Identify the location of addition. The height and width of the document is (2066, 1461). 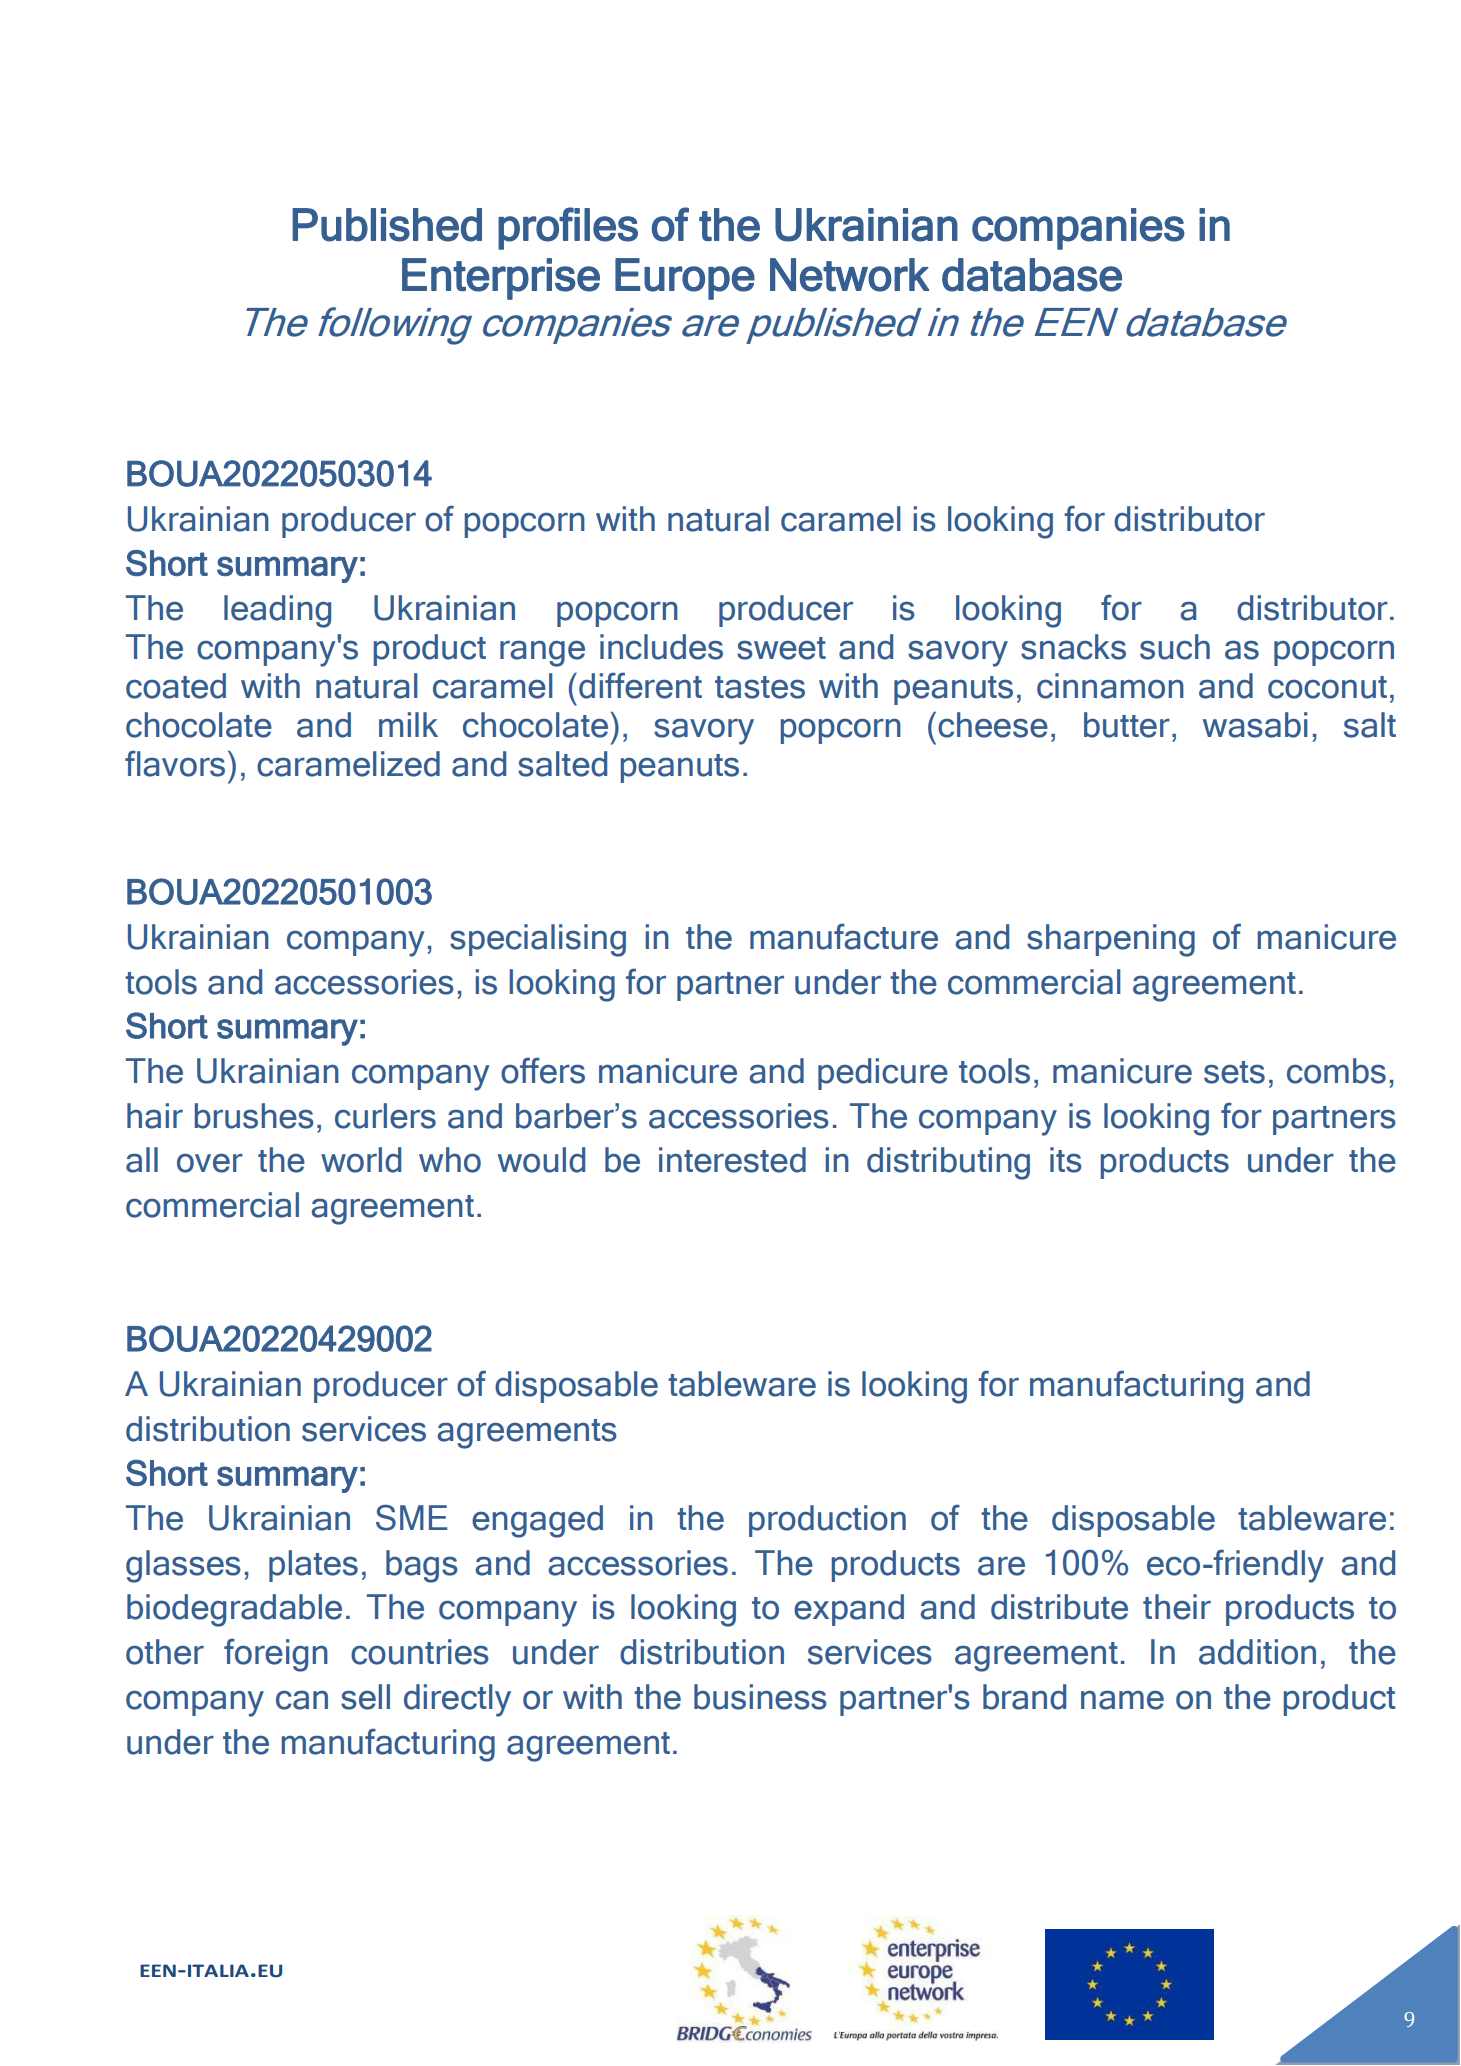
(1257, 1652).
